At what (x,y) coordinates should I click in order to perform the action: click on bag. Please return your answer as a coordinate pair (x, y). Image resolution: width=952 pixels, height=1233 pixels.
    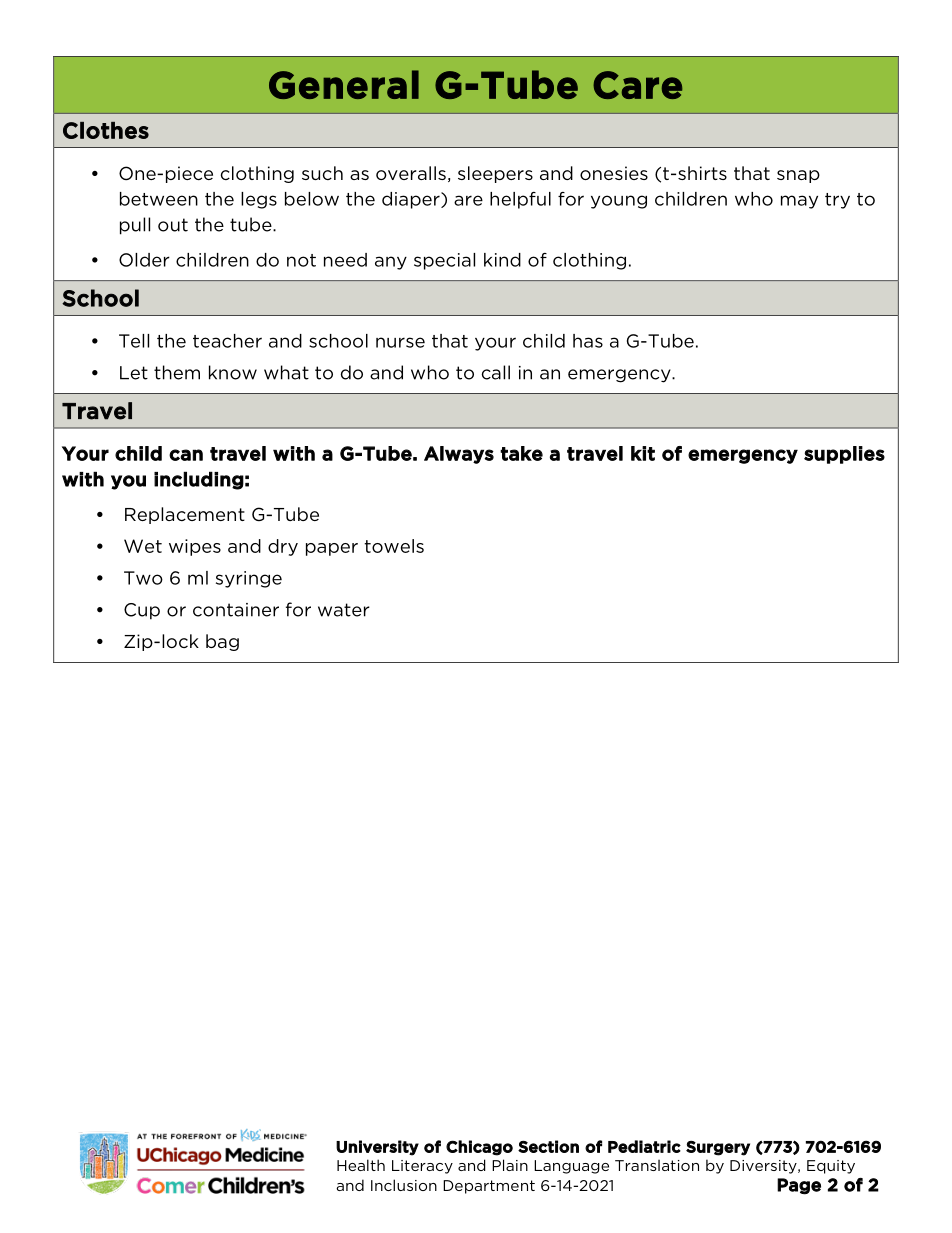
    Looking at the image, I should click on (222, 642).
